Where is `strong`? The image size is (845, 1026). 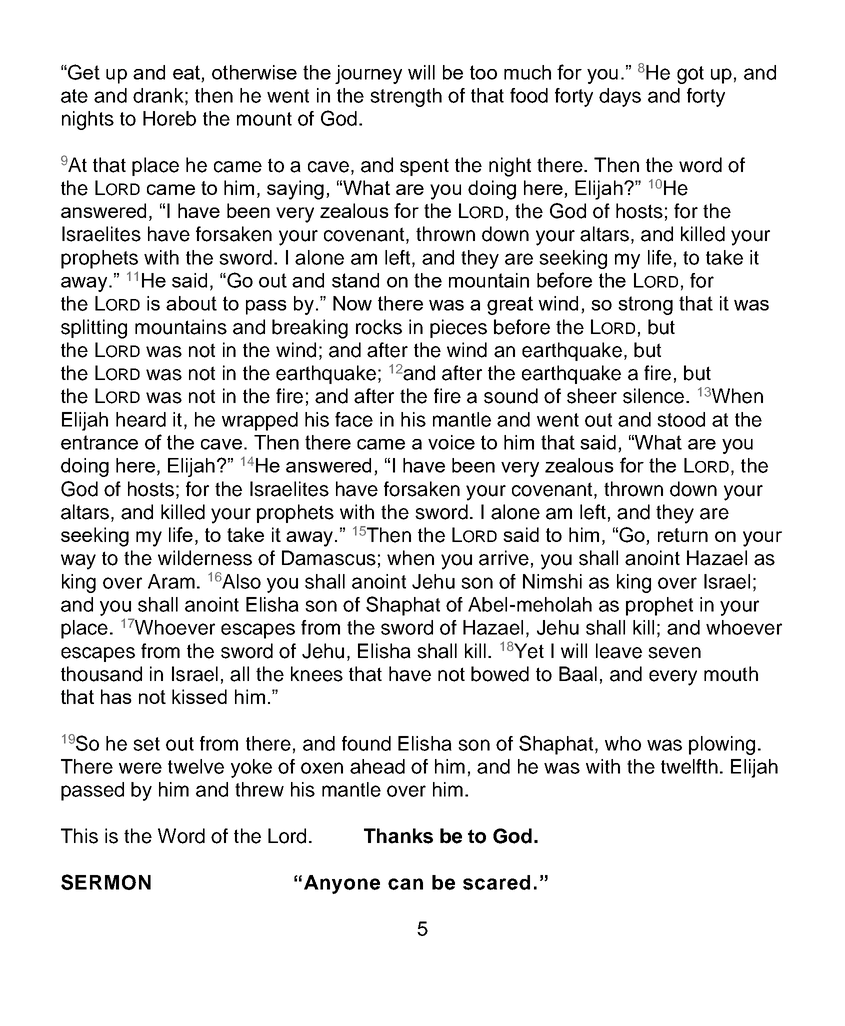 strong is located at coordinates (645, 305).
